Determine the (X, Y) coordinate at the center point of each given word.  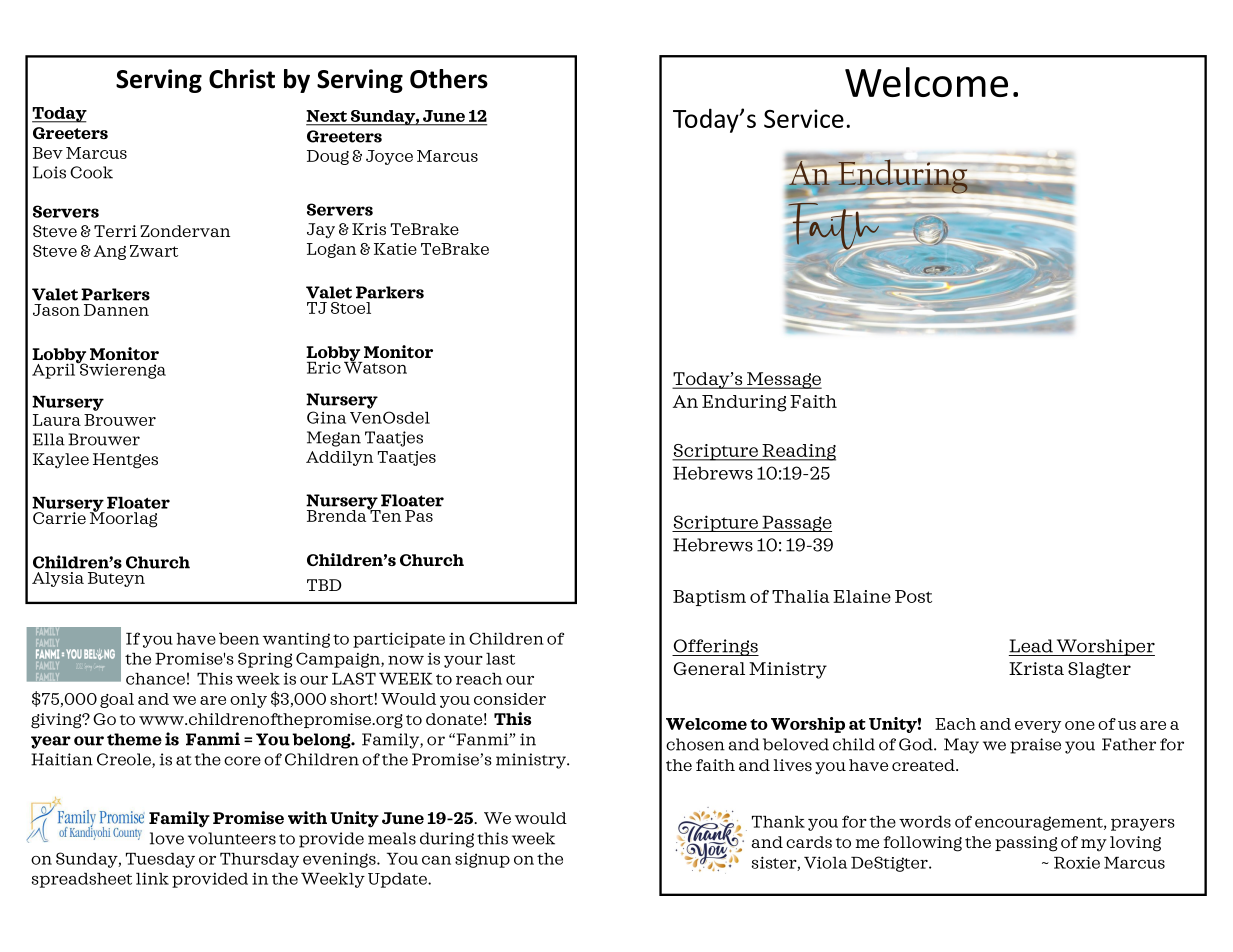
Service (804, 118)
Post (913, 596)
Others (449, 79)
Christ (242, 79)
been (239, 639)
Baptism (709, 598)
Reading (798, 452)
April (55, 370)
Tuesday (160, 860)
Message (783, 380)
